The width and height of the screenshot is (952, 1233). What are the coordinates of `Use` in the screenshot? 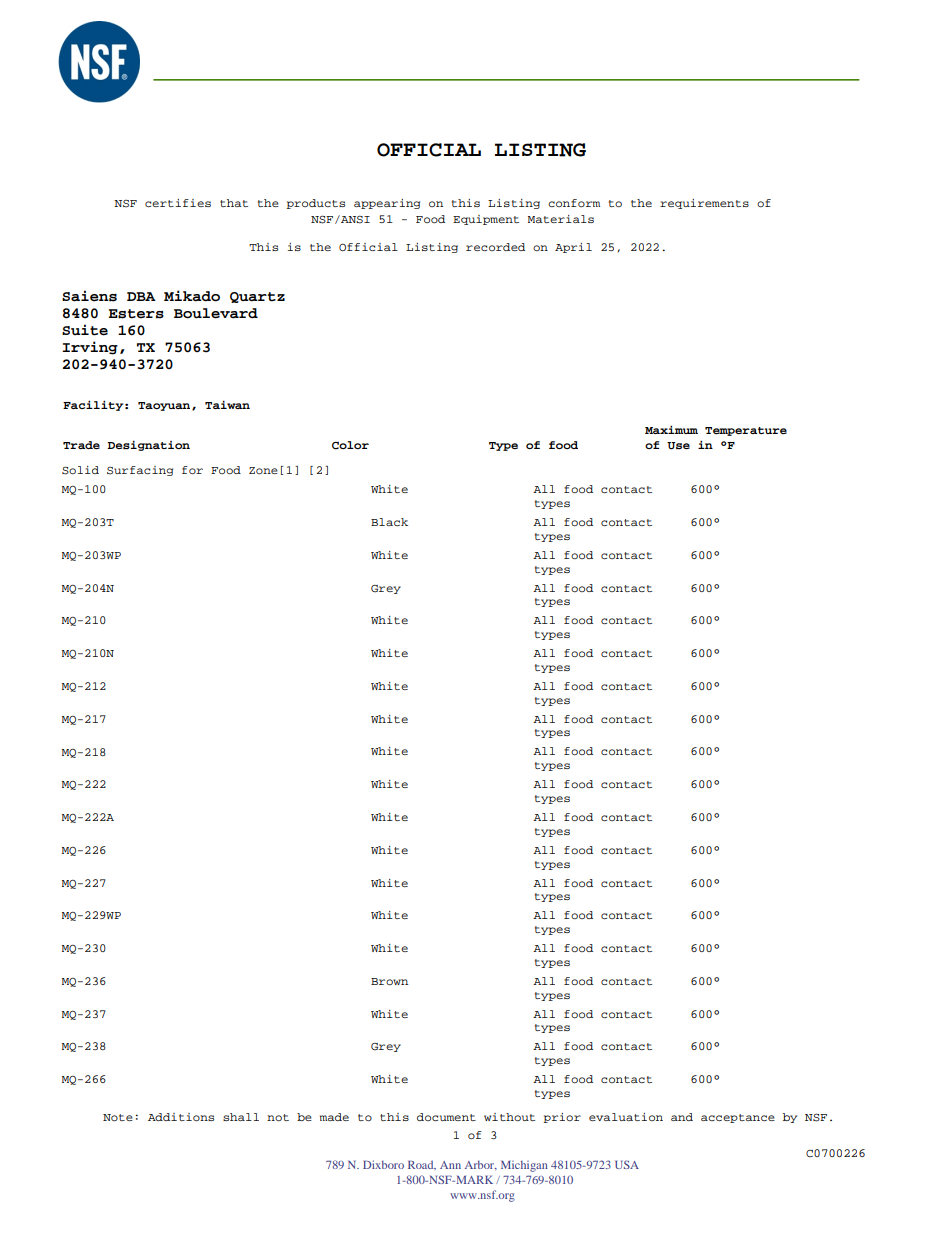 It's located at (678, 446).
